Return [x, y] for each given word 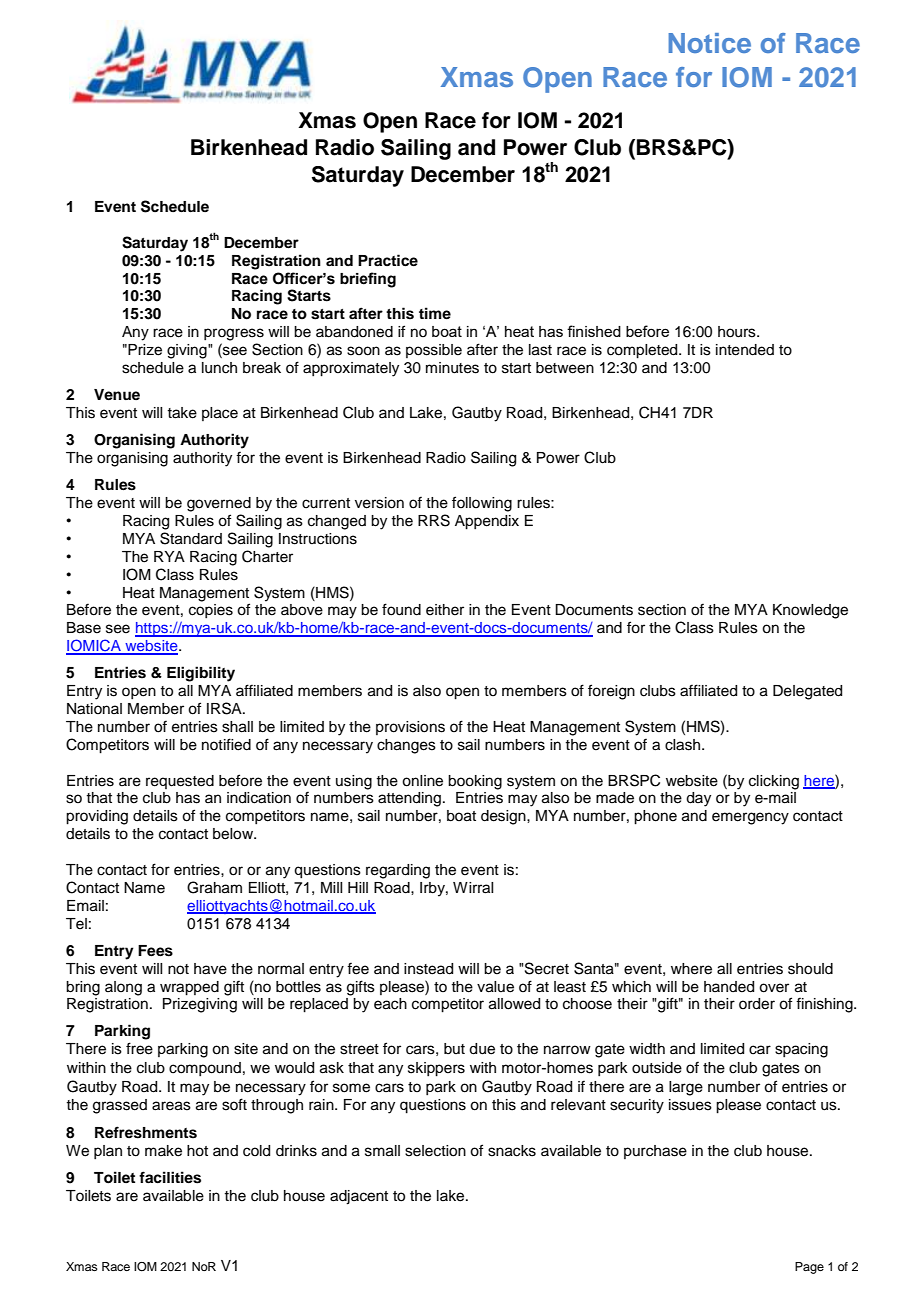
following [482, 504]
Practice [388, 260]
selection [435, 1151]
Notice [710, 43]
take [182, 413]
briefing [368, 280]
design [504, 817]
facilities [170, 1177]
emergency [750, 818]
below [234, 834]
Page [809, 1268]
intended [745, 350]
